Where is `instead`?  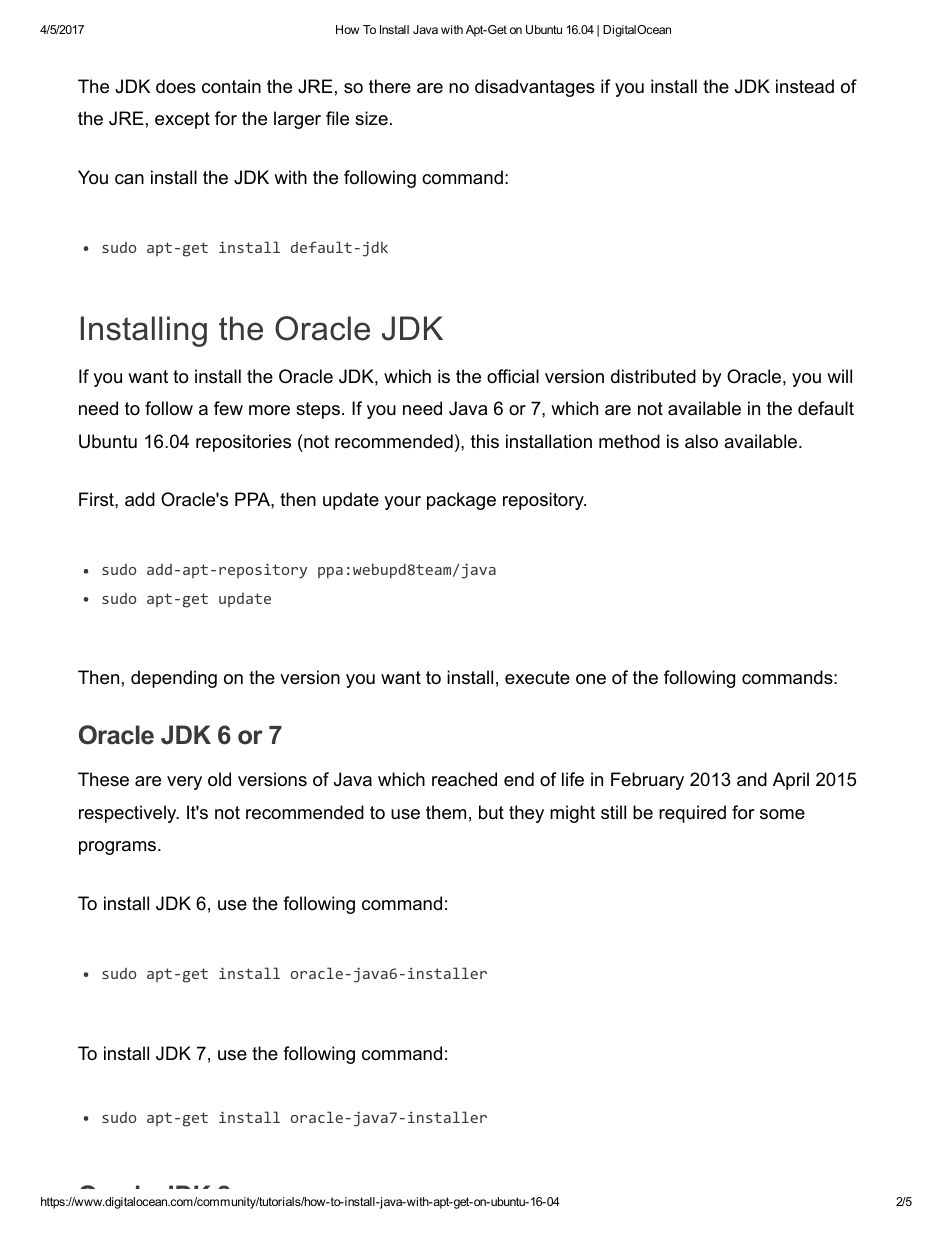 instead is located at coordinates (805, 86).
